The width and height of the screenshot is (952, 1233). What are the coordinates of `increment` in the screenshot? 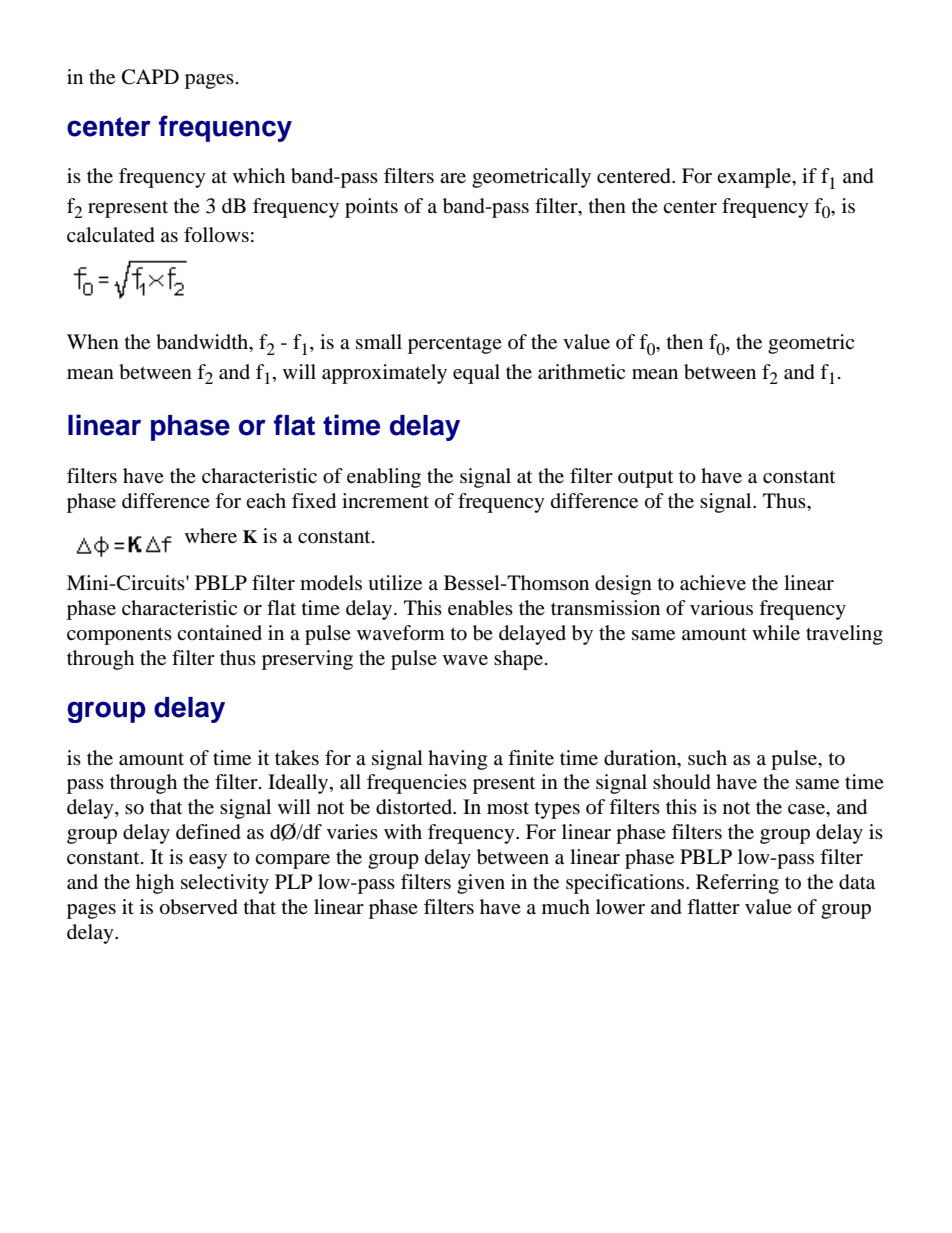 It's located at (385, 500).
